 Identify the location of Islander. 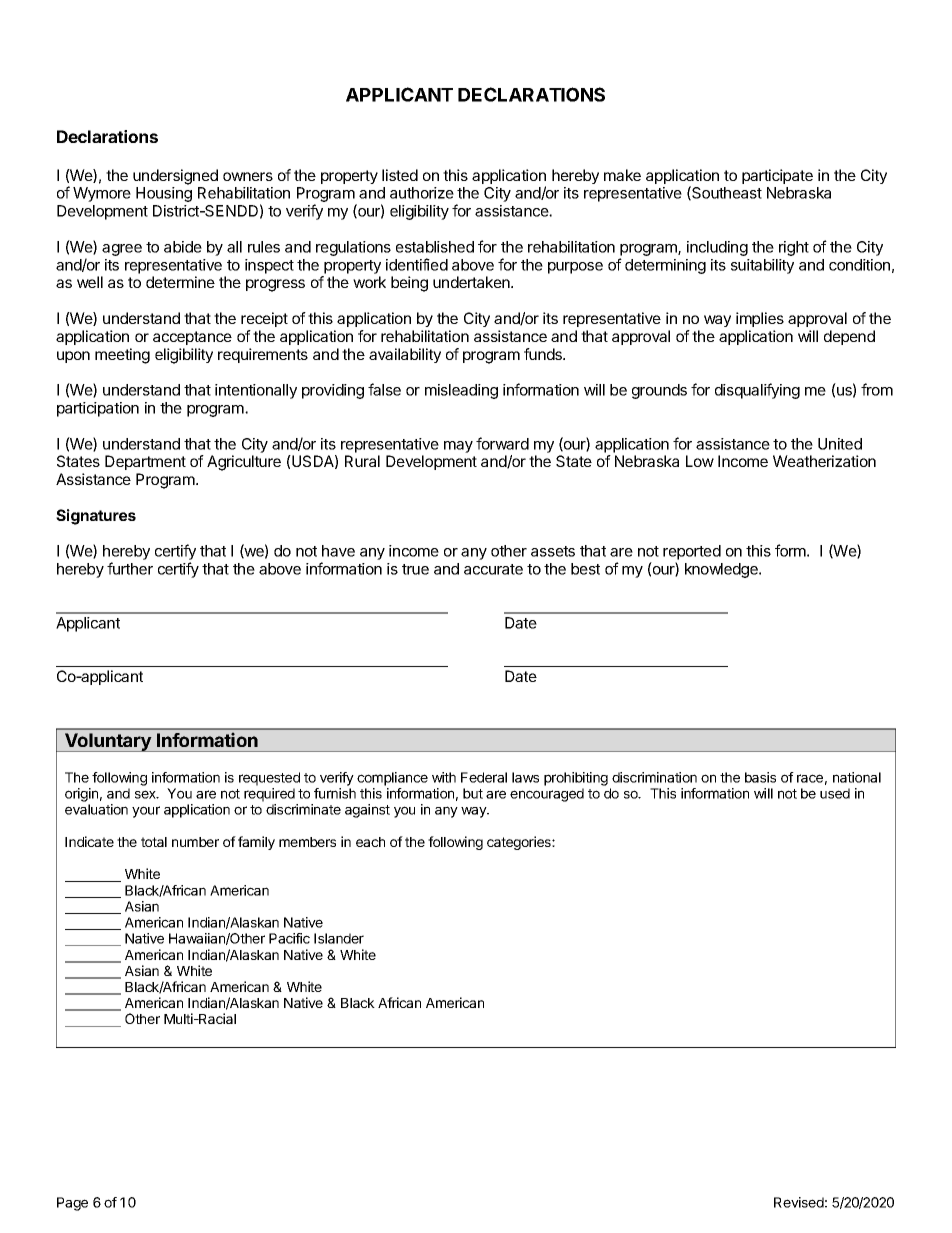
(339, 938).
